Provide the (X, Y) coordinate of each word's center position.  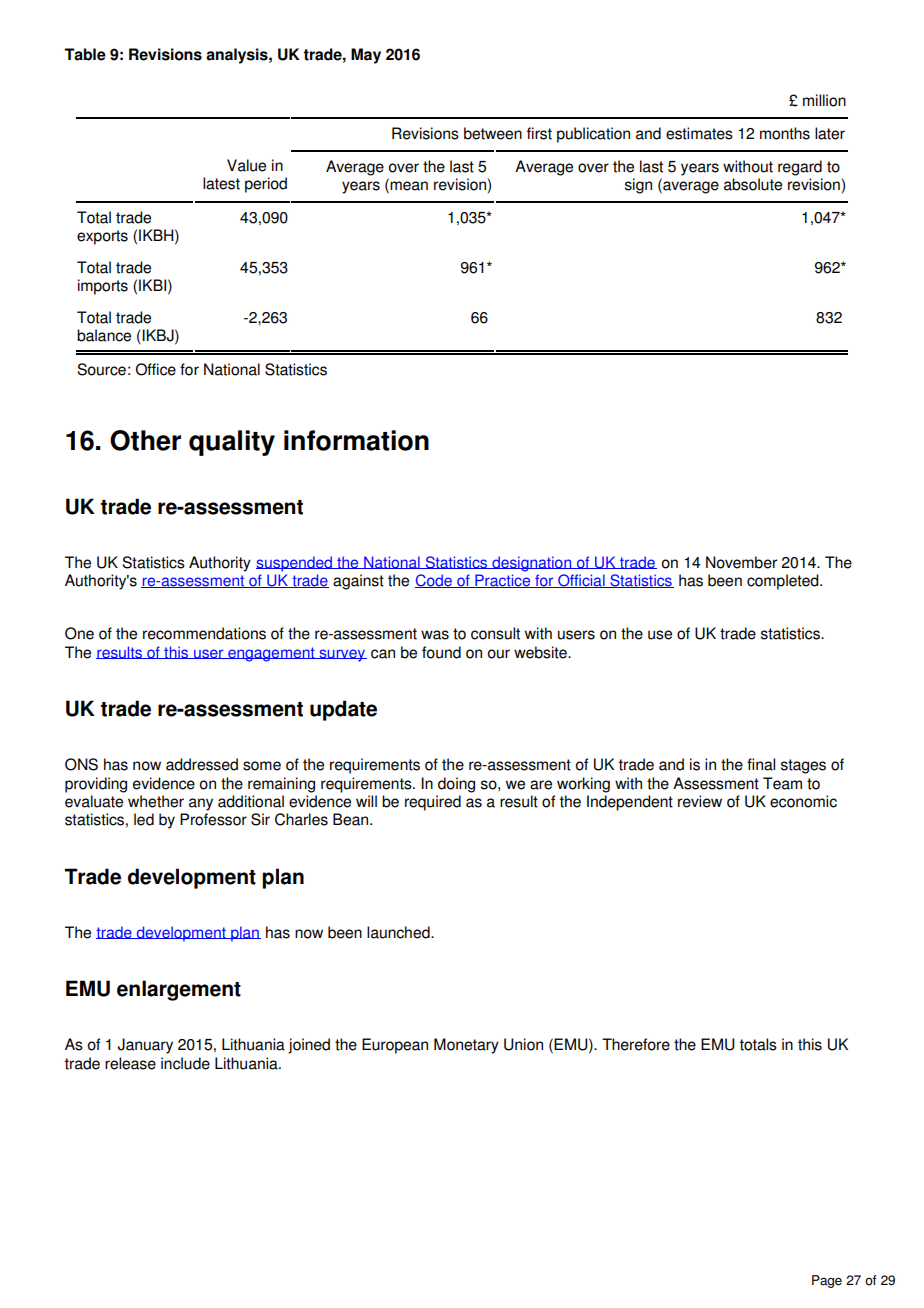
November (741, 562)
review (700, 801)
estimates (699, 133)
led (144, 819)
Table (85, 54)
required (433, 803)
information (356, 440)
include (185, 1063)
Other (145, 440)
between (493, 133)
